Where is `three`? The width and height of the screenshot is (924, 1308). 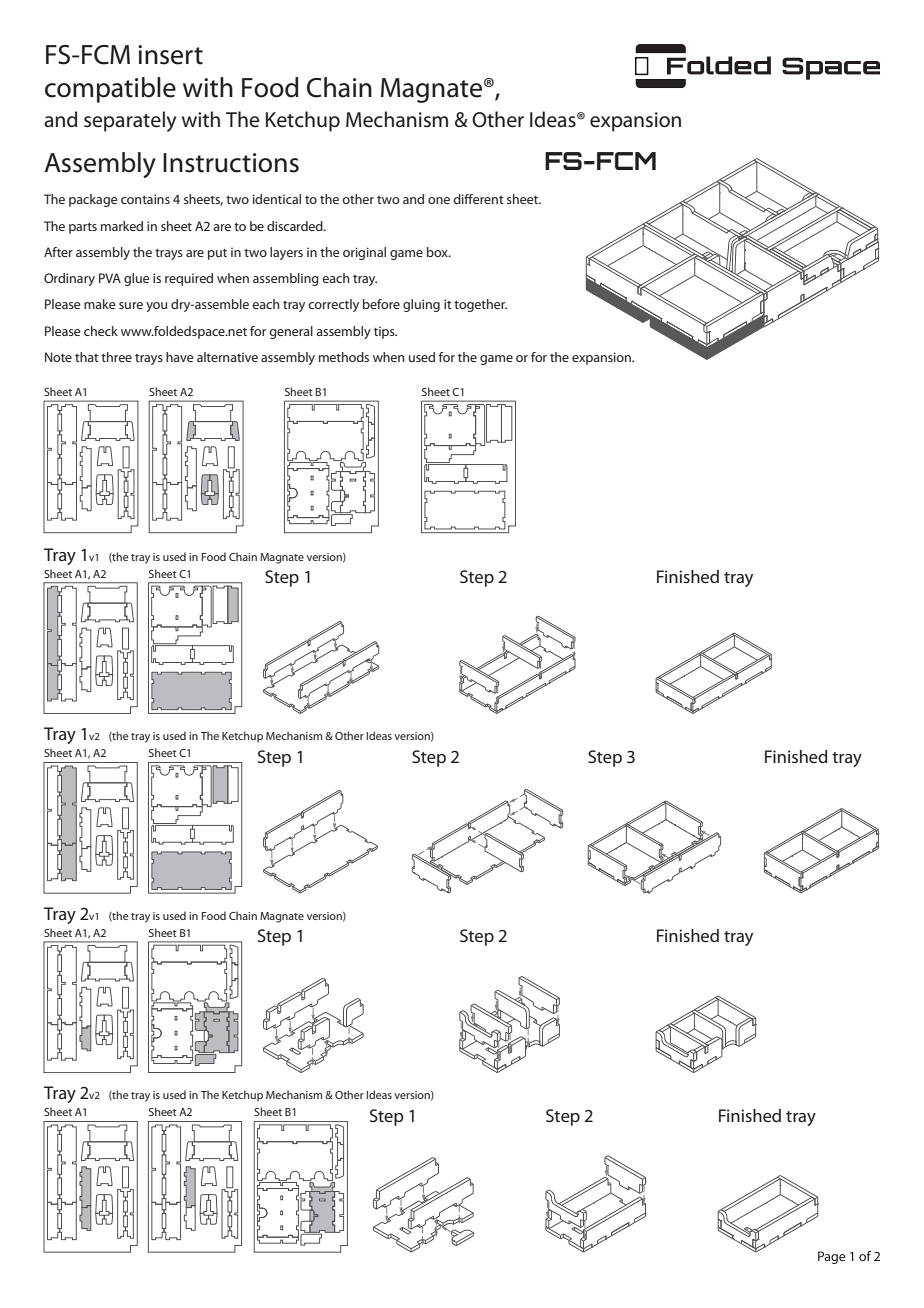
three is located at coordinates (116, 357).
